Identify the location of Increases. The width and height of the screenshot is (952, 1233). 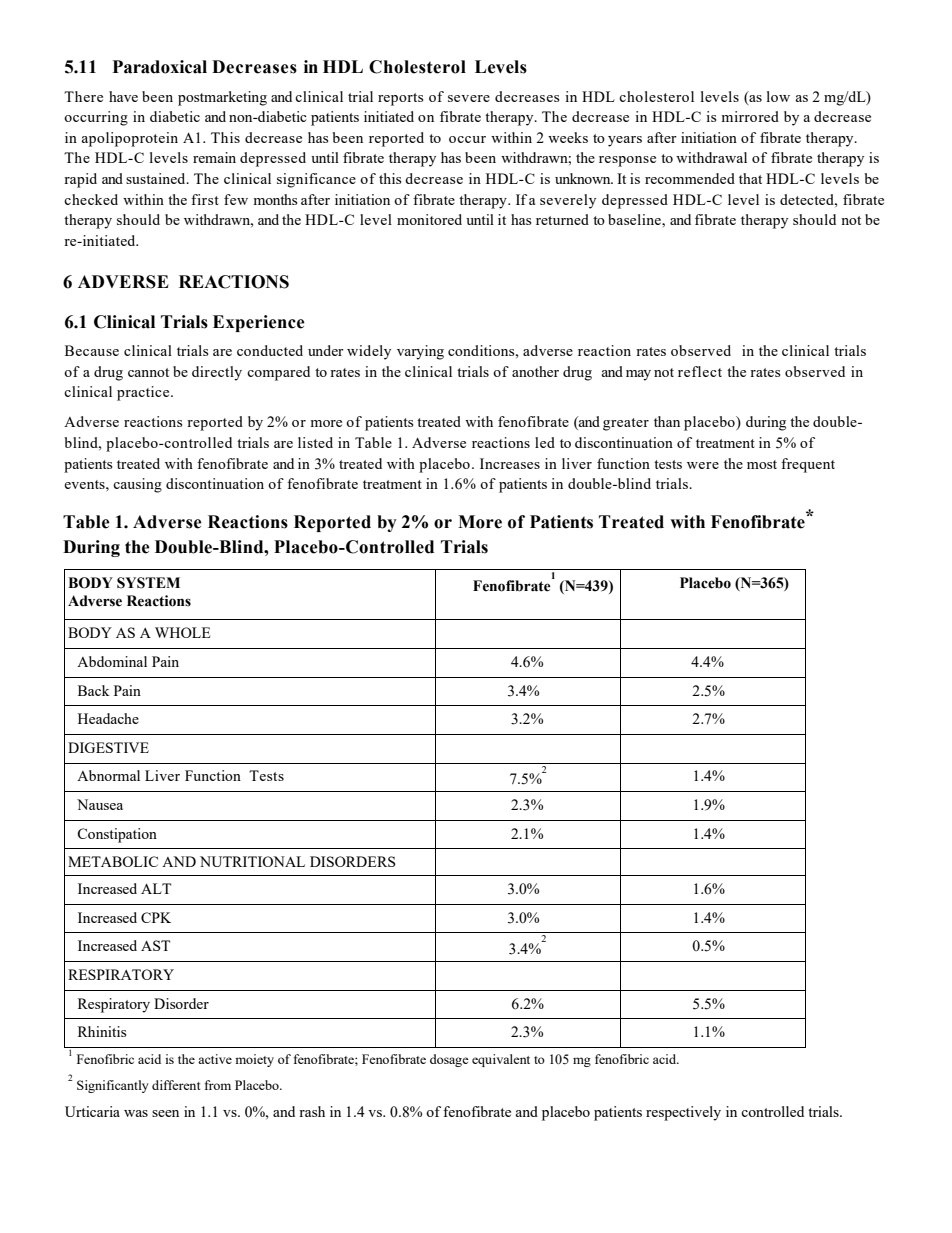
(510, 463).
